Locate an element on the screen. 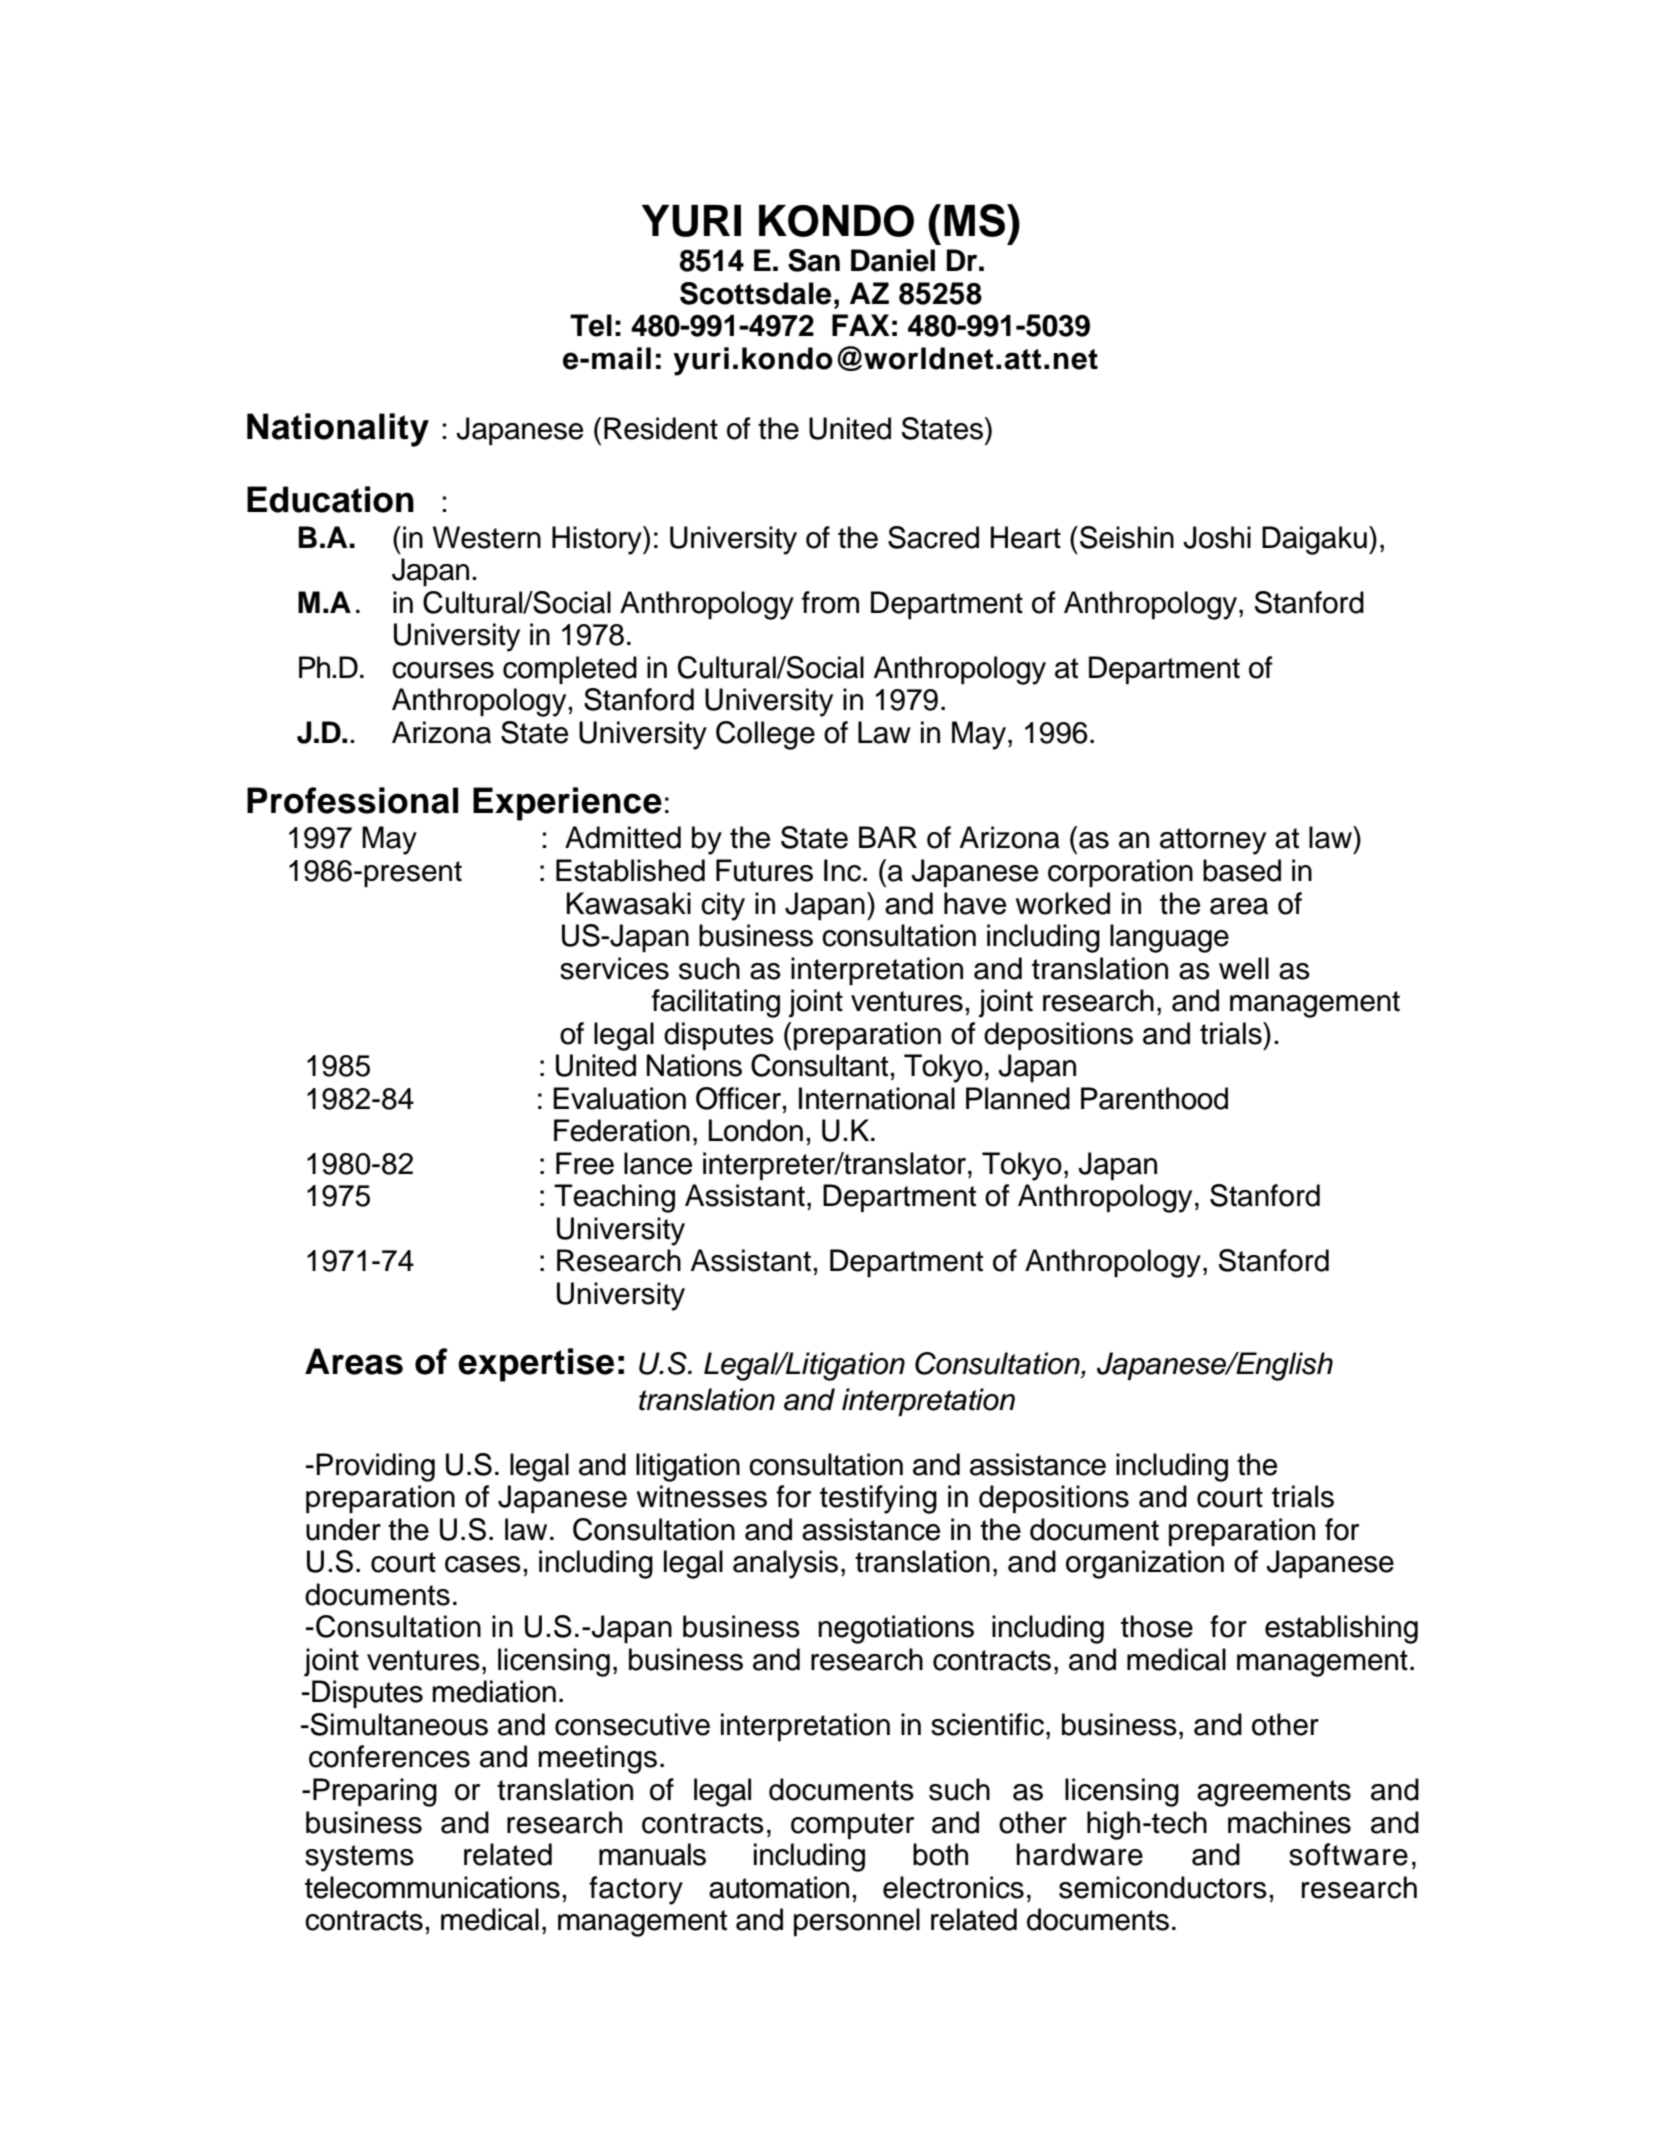 The height and width of the screenshot is (2147, 1659). Free is located at coordinates (585, 1163).
